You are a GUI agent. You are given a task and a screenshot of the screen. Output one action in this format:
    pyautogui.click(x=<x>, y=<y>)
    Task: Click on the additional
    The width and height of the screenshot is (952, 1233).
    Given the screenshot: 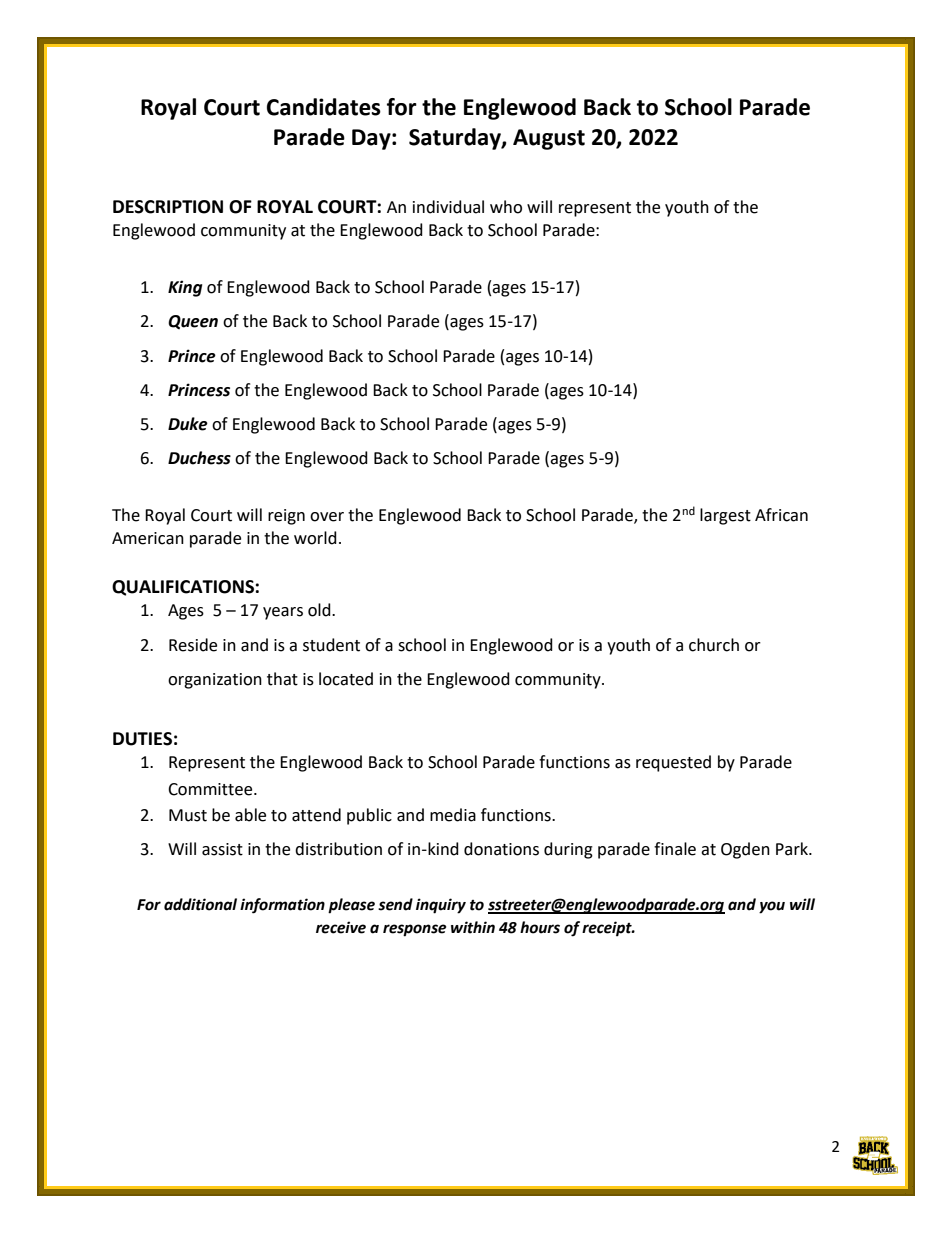 What is the action you would take?
    pyautogui.click(x=200, y=904)
